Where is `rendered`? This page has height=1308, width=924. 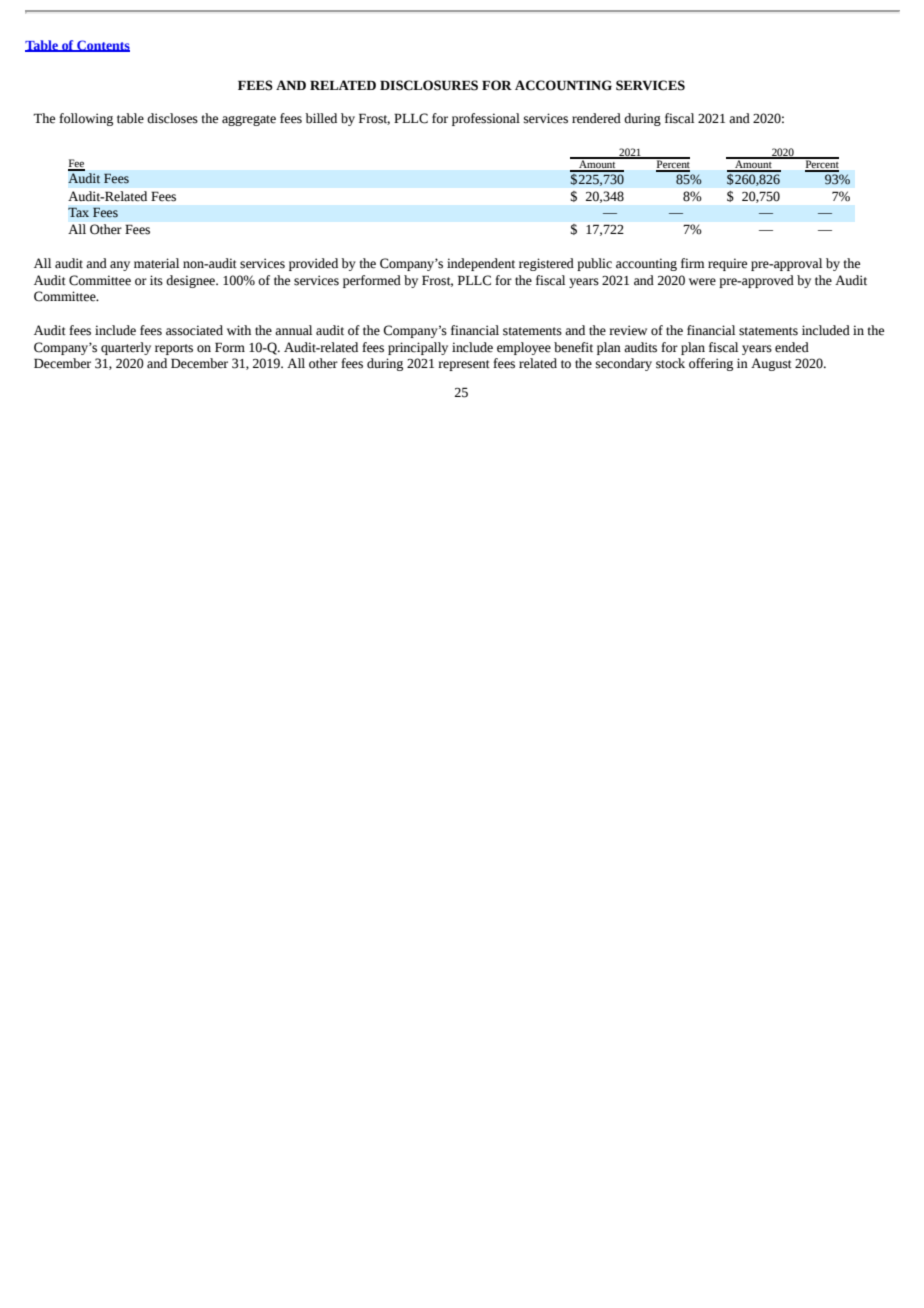
rendered is located at coordinates (596, 118).
